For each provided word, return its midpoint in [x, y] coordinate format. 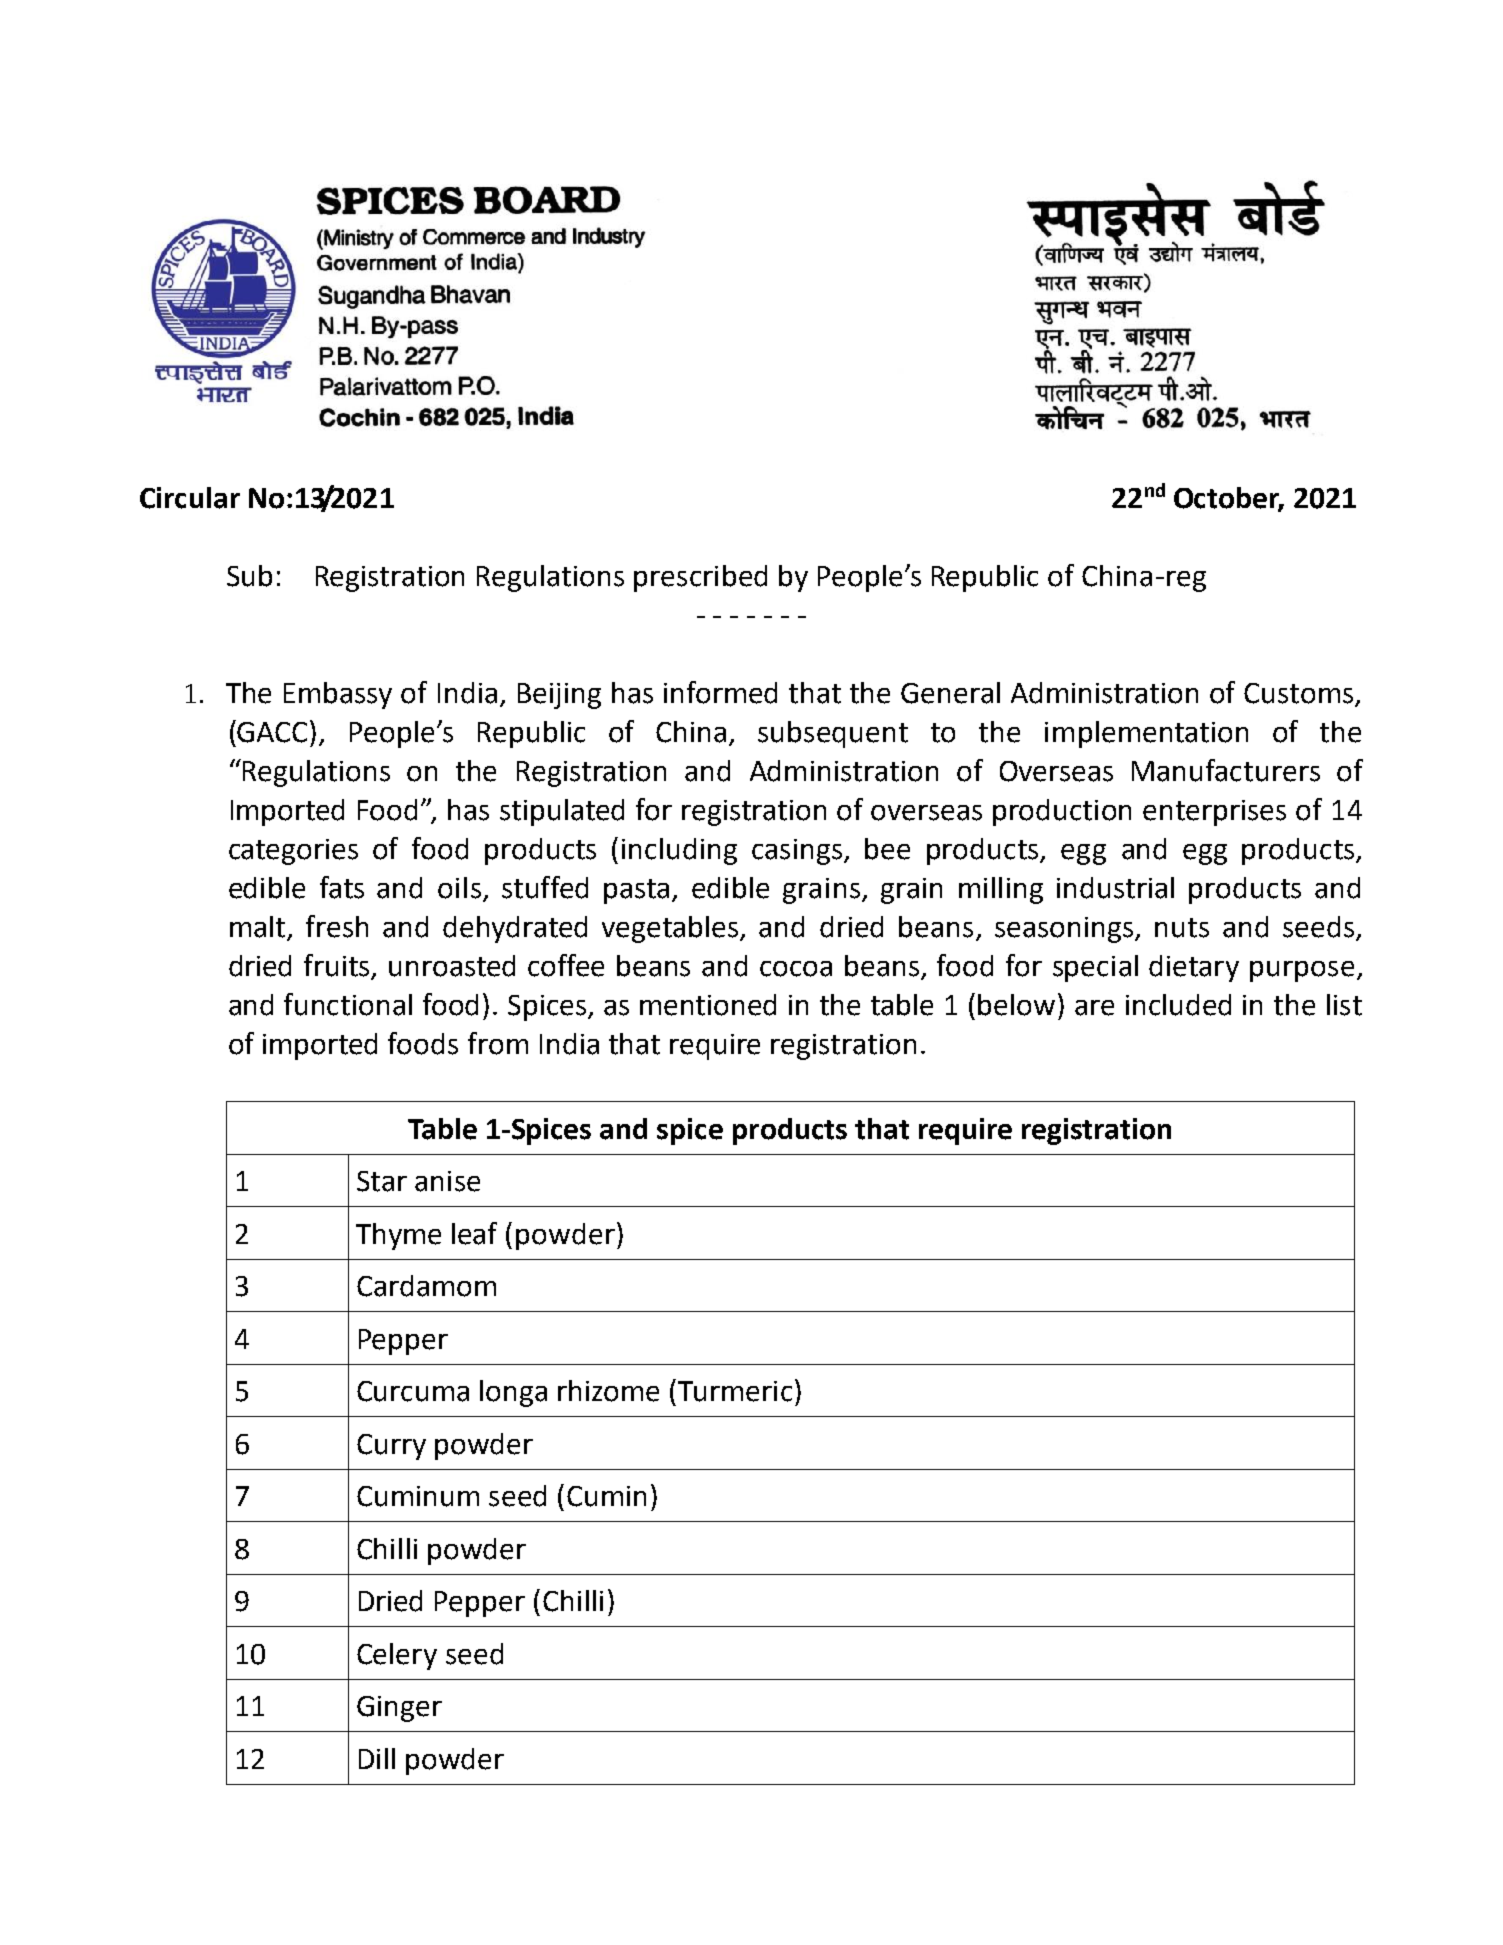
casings [798, 852]
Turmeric [735, 1391]
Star [382, 1181]
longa [513, 1393]
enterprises [1214, 813]
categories [293, 852]
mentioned [708, 1005]
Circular [190, 498]
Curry [391, 1447]
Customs [1300, 694]
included [1178, 1005]
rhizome [608, 1391]
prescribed [700, 578]
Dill [377, 1758]
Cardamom [426, 1286]
